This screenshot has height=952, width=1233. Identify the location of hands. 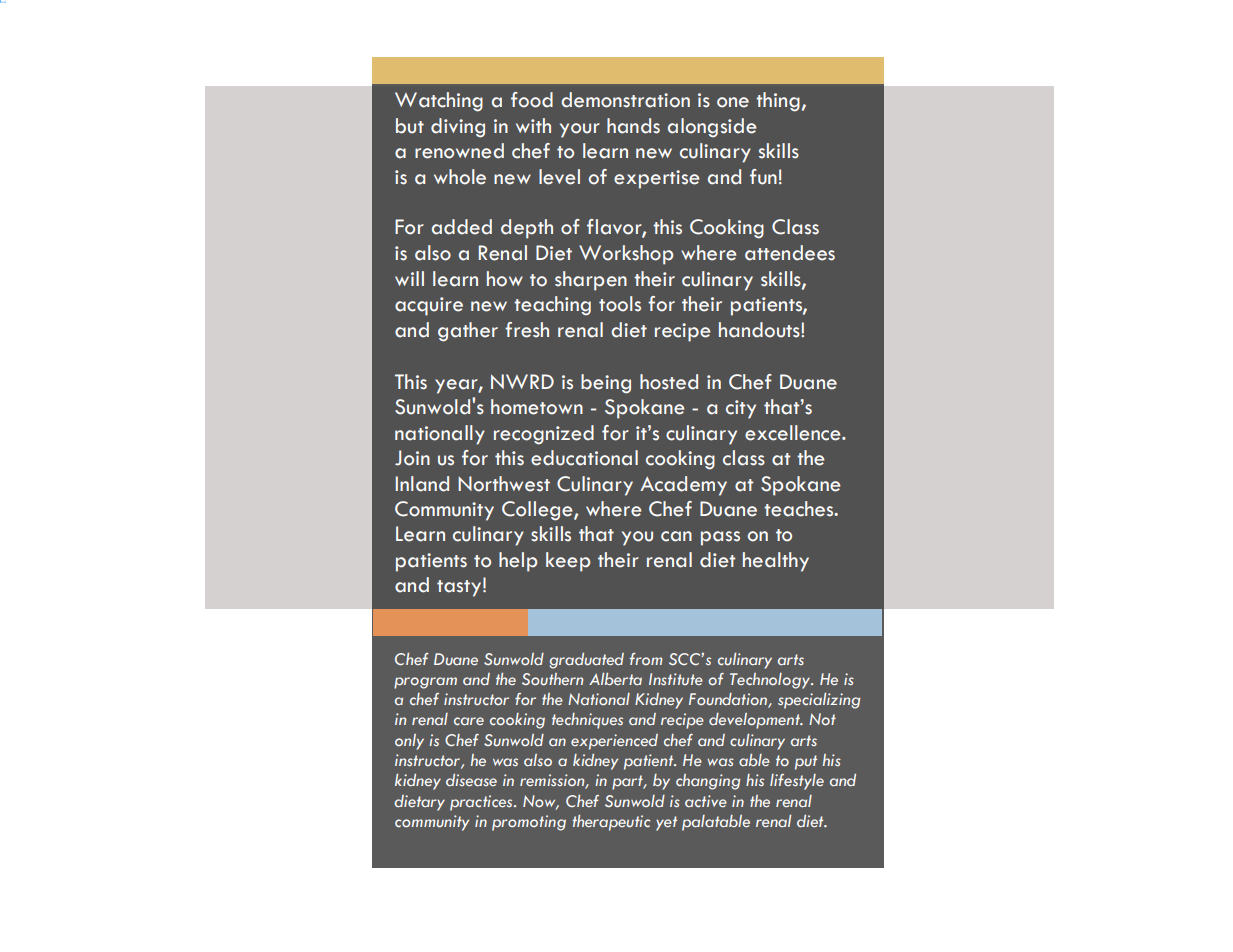
(633, 126).
